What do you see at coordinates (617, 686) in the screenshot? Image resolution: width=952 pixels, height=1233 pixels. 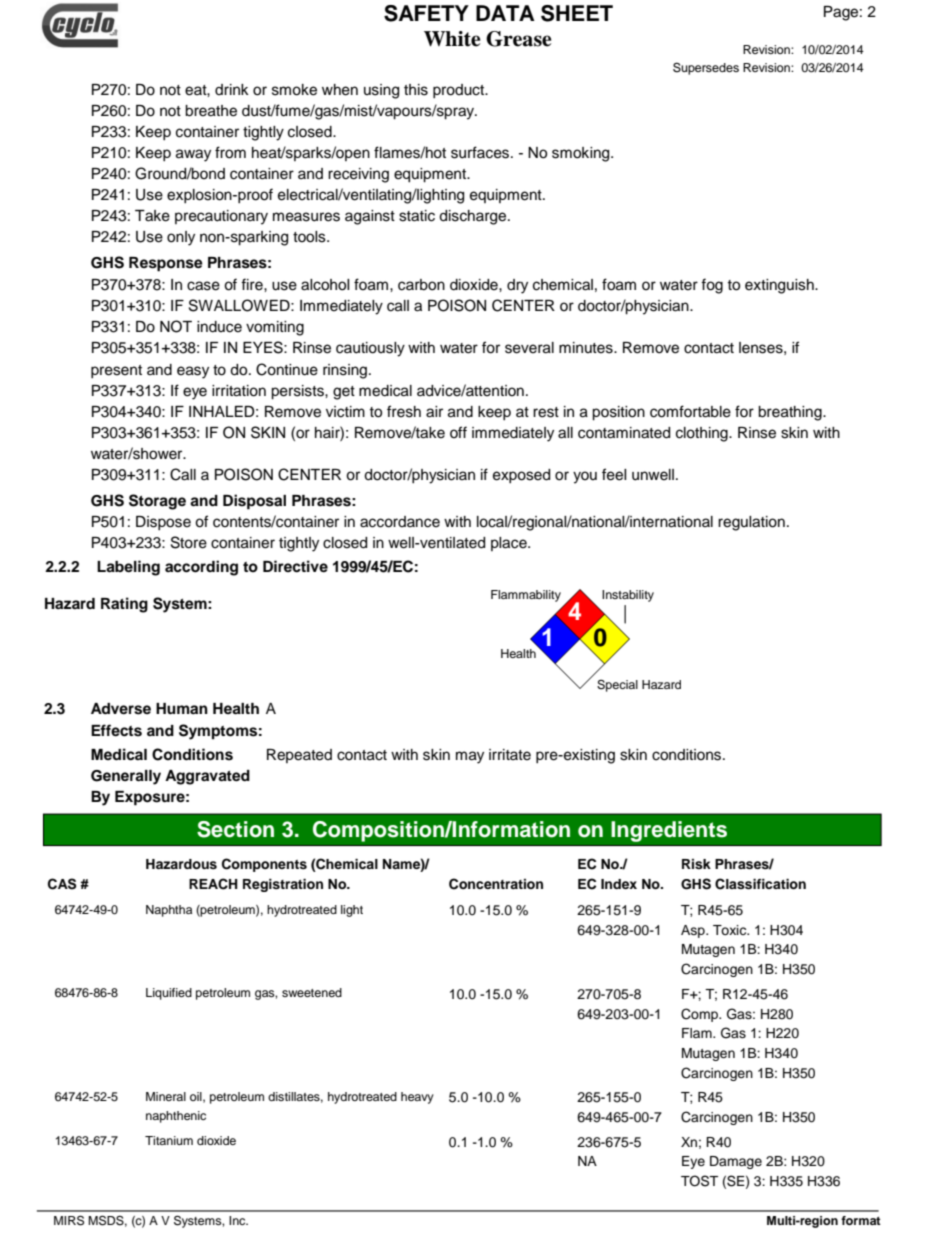 I see `Special` at bounding box center [617, 686].
